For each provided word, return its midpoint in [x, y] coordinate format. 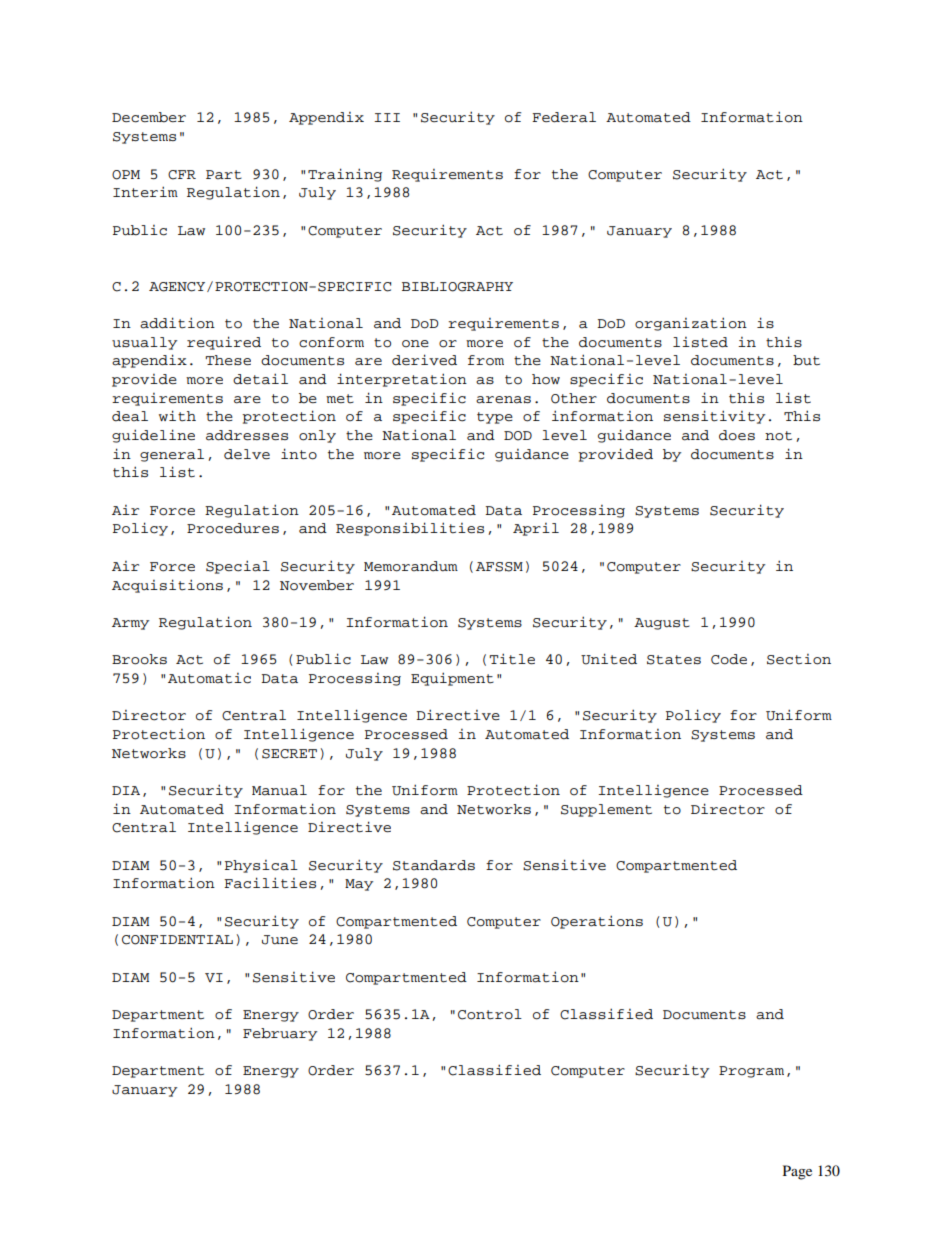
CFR [182, 175]
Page [797, 1172]
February [280, 1034]
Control [490, 1014]
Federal [564, 117]
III [387, 117]
